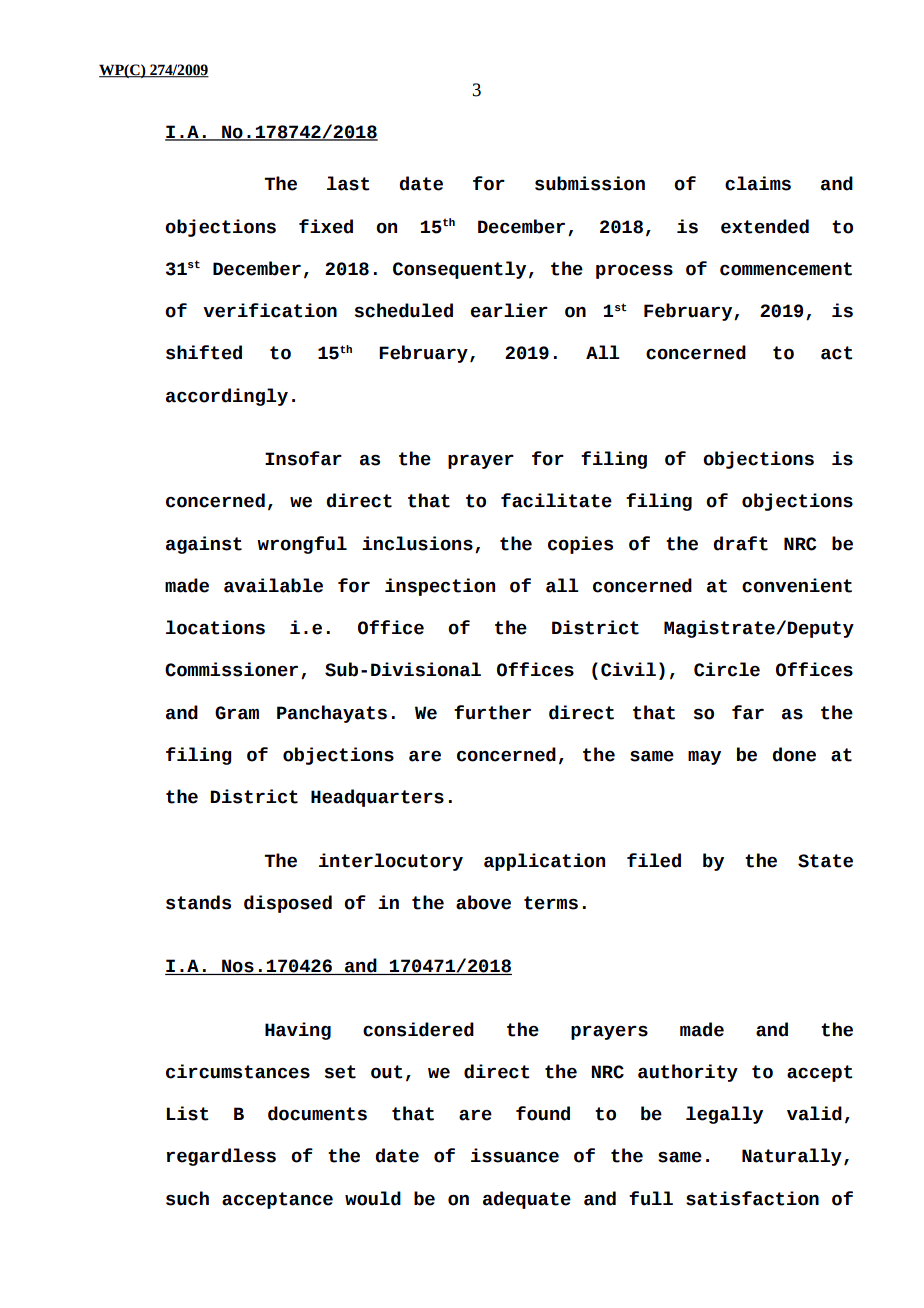 This screenshot has width=924, height=1308. What do you see at coordinates (459, 270) in the screenshot?
I see `Consequently` at bounding box center [459, 270].
